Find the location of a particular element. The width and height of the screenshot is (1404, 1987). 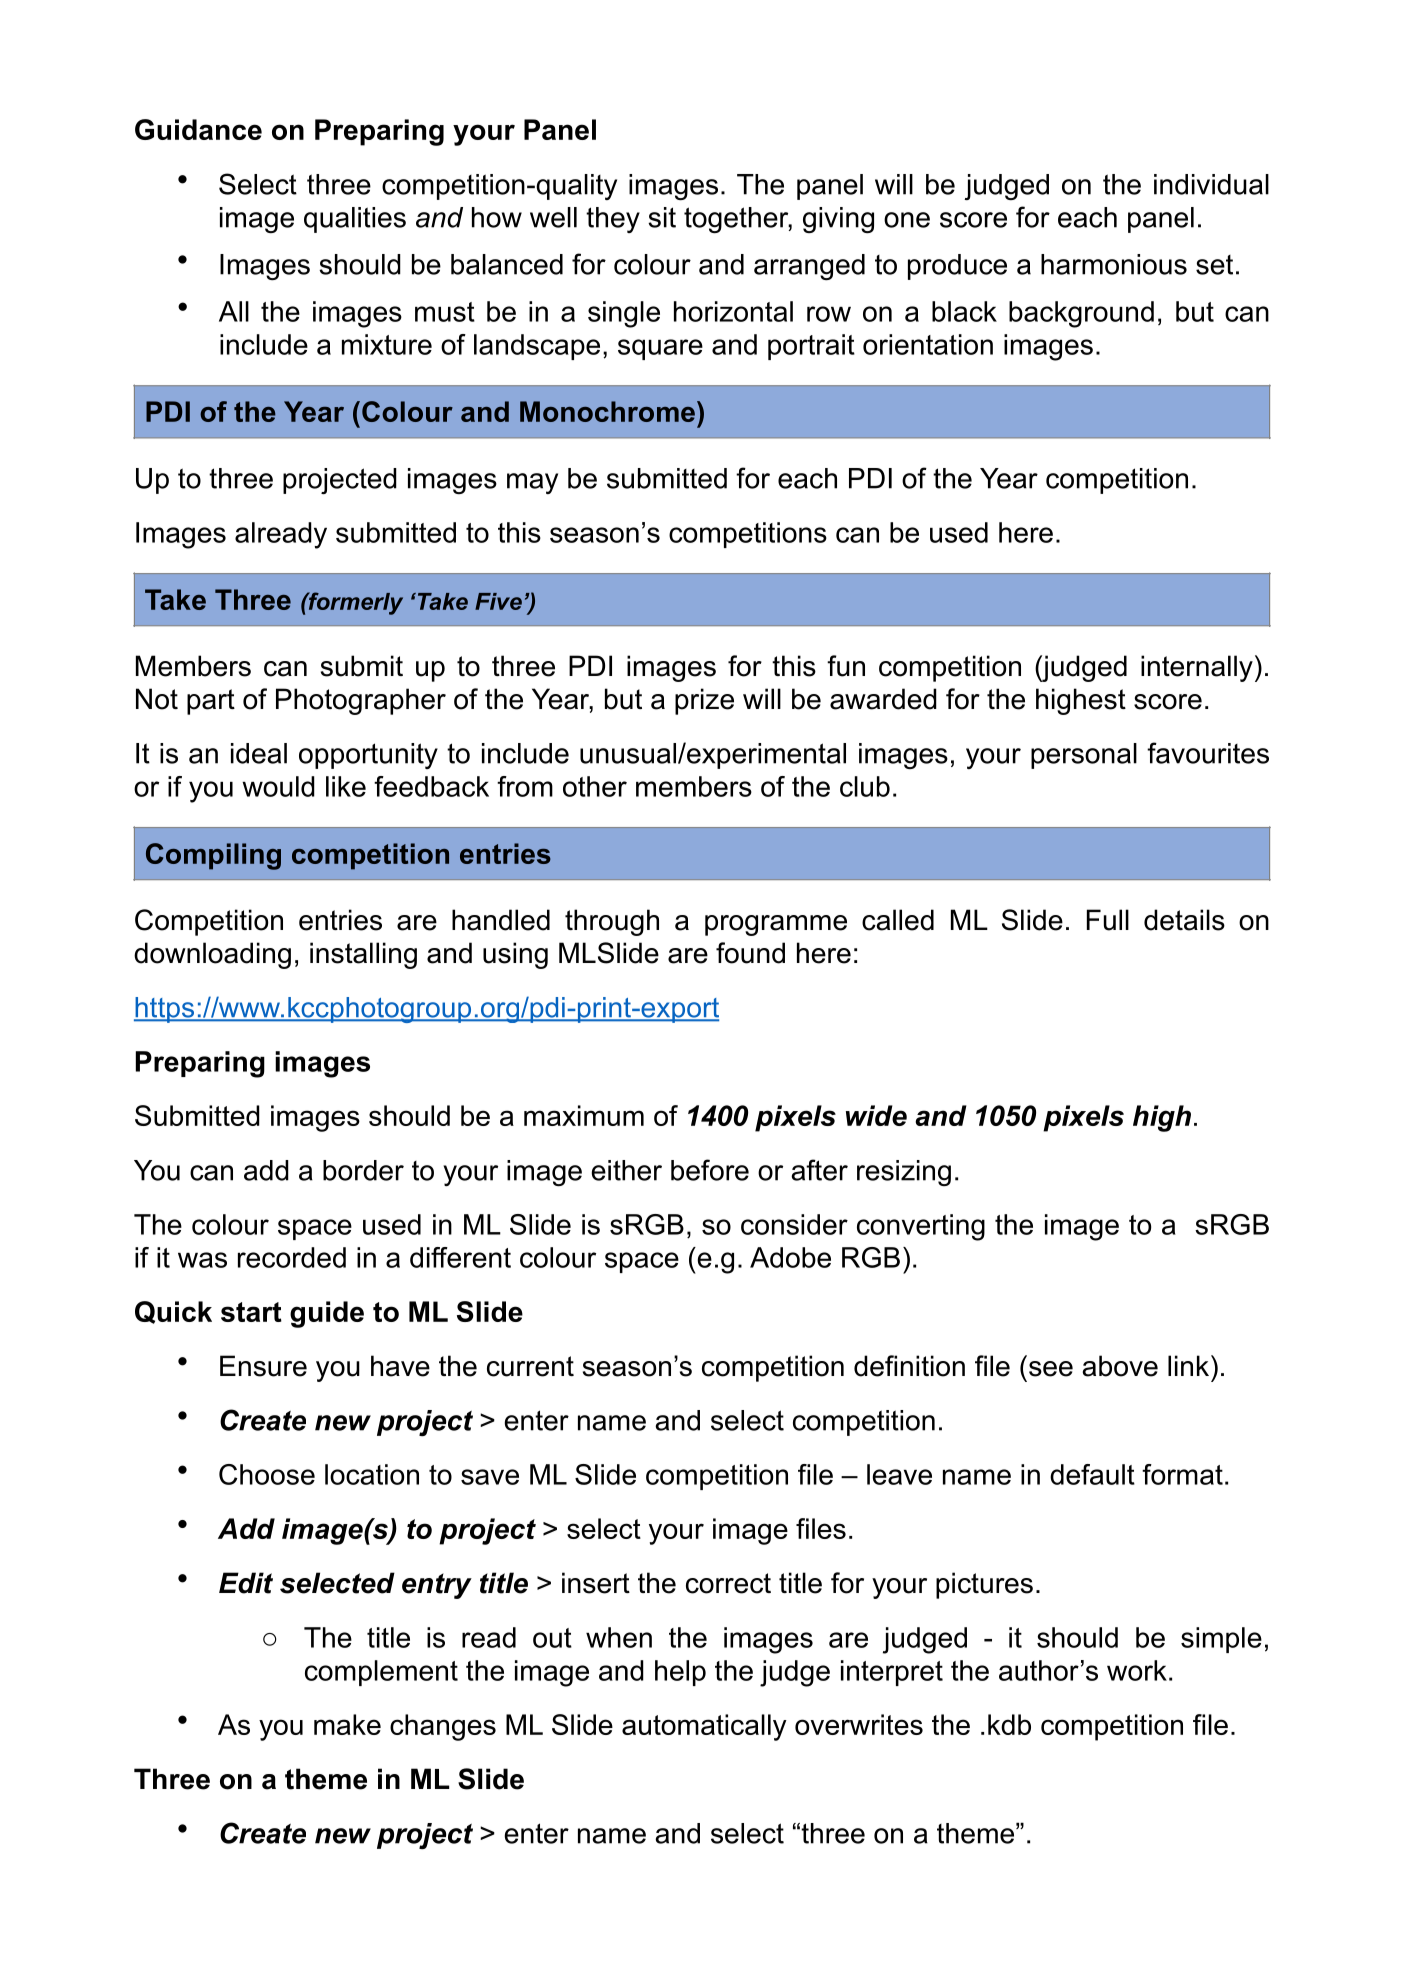

sit is located at coordinates (662, 217).
